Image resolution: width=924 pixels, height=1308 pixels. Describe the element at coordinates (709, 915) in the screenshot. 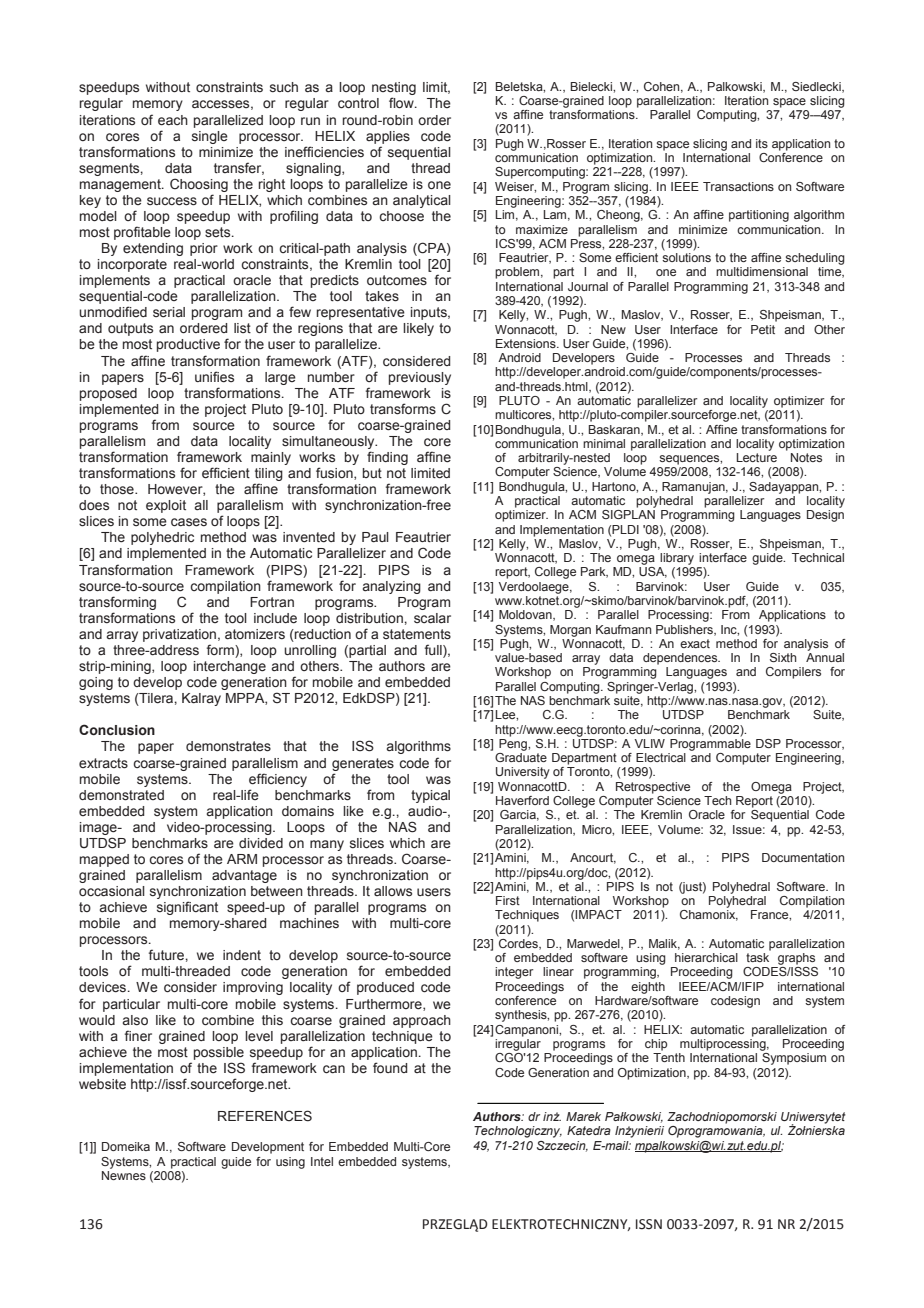

I see `Chamonix` at that location.
